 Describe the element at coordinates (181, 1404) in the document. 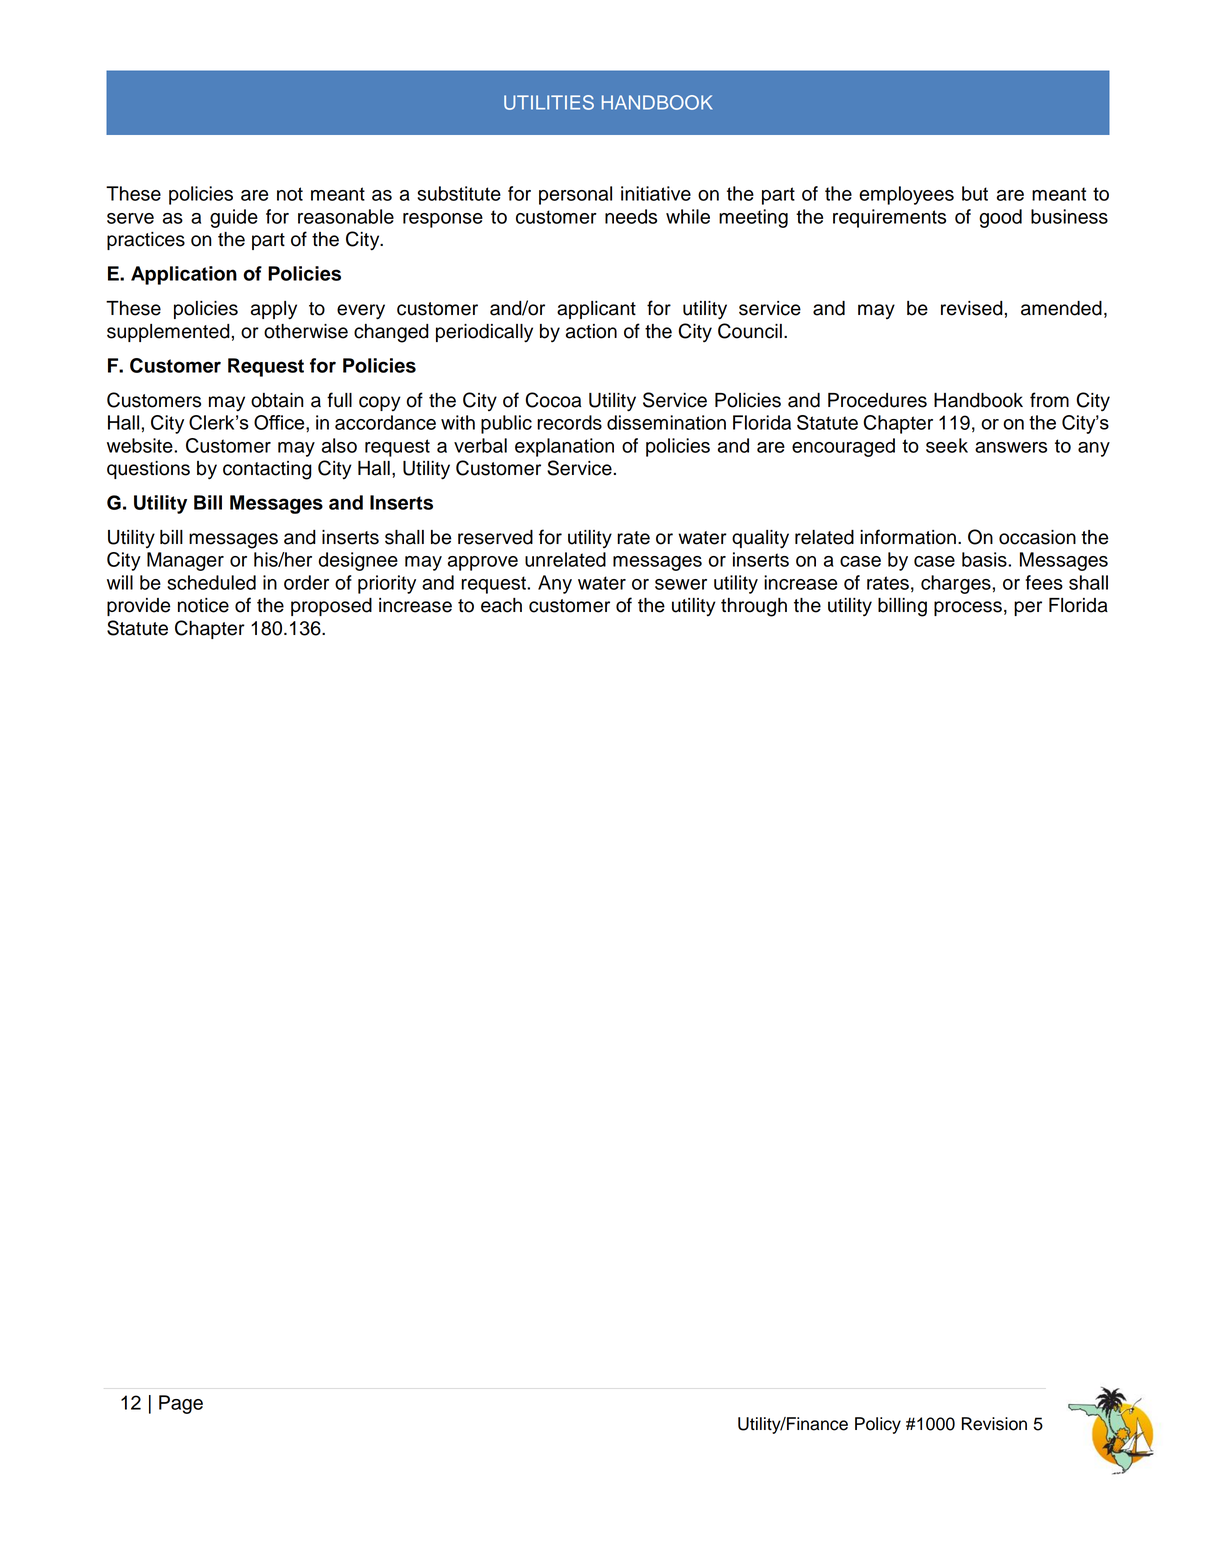

I see `Page` at that location.
